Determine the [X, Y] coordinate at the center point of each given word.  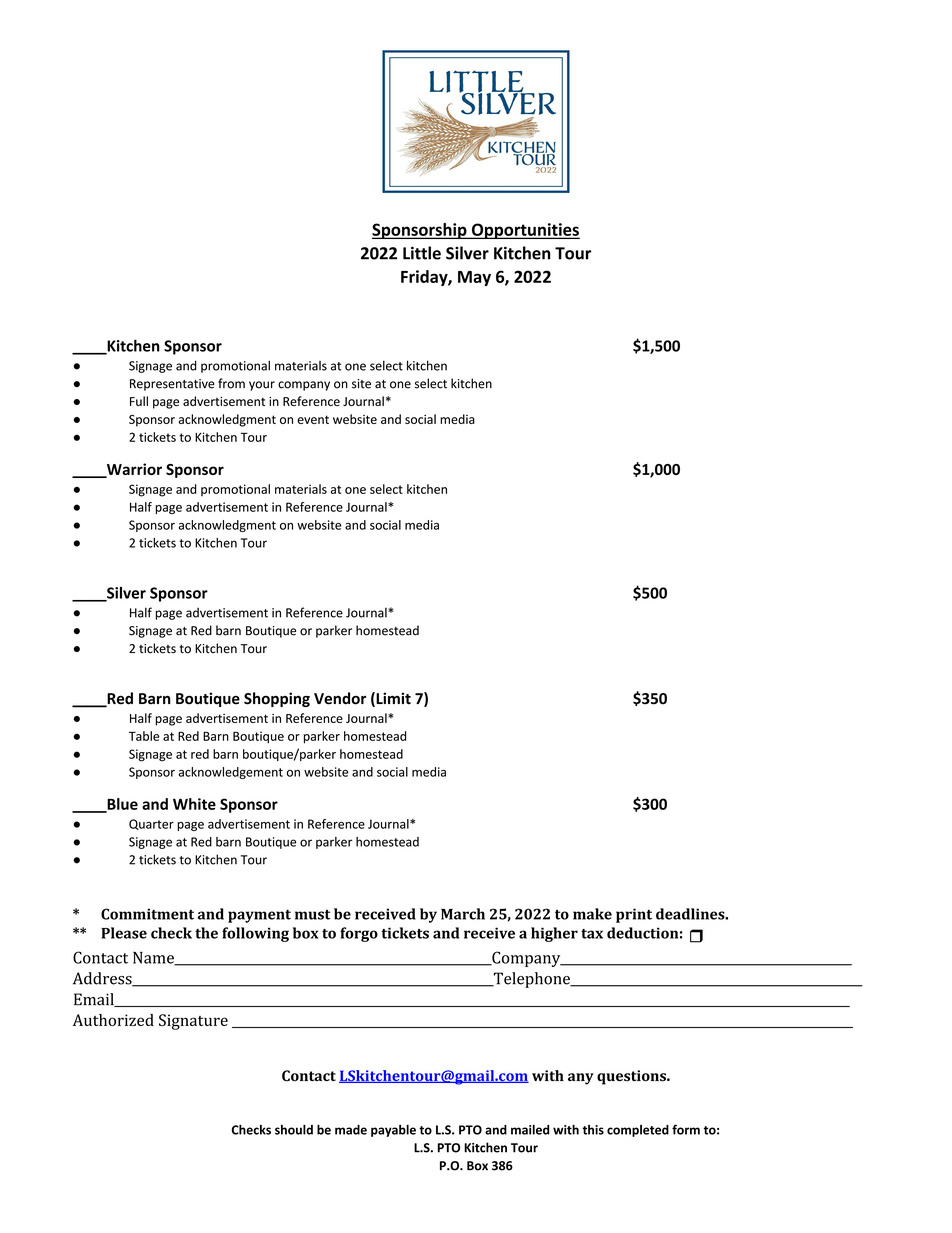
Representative [172, 385]
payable [393, 1131]
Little [422, 253]
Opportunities [524, 231]
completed [638, 1131]
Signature [193, 1022]
